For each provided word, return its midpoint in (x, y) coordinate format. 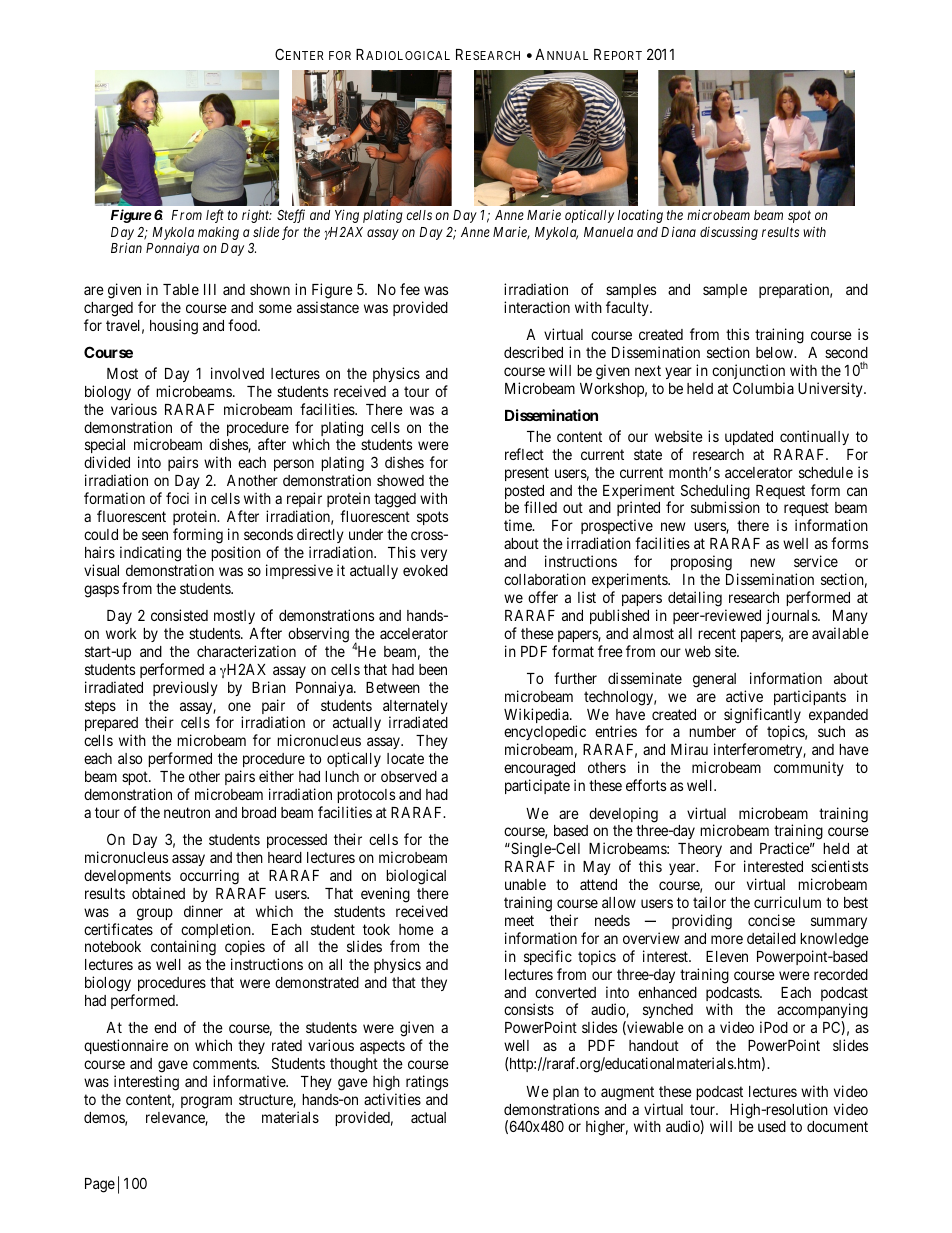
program (206, 1102)
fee (410, 289)
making (218, 233)
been (433, 669)
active (744, 696)
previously (185, 688)
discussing (729, 233)
